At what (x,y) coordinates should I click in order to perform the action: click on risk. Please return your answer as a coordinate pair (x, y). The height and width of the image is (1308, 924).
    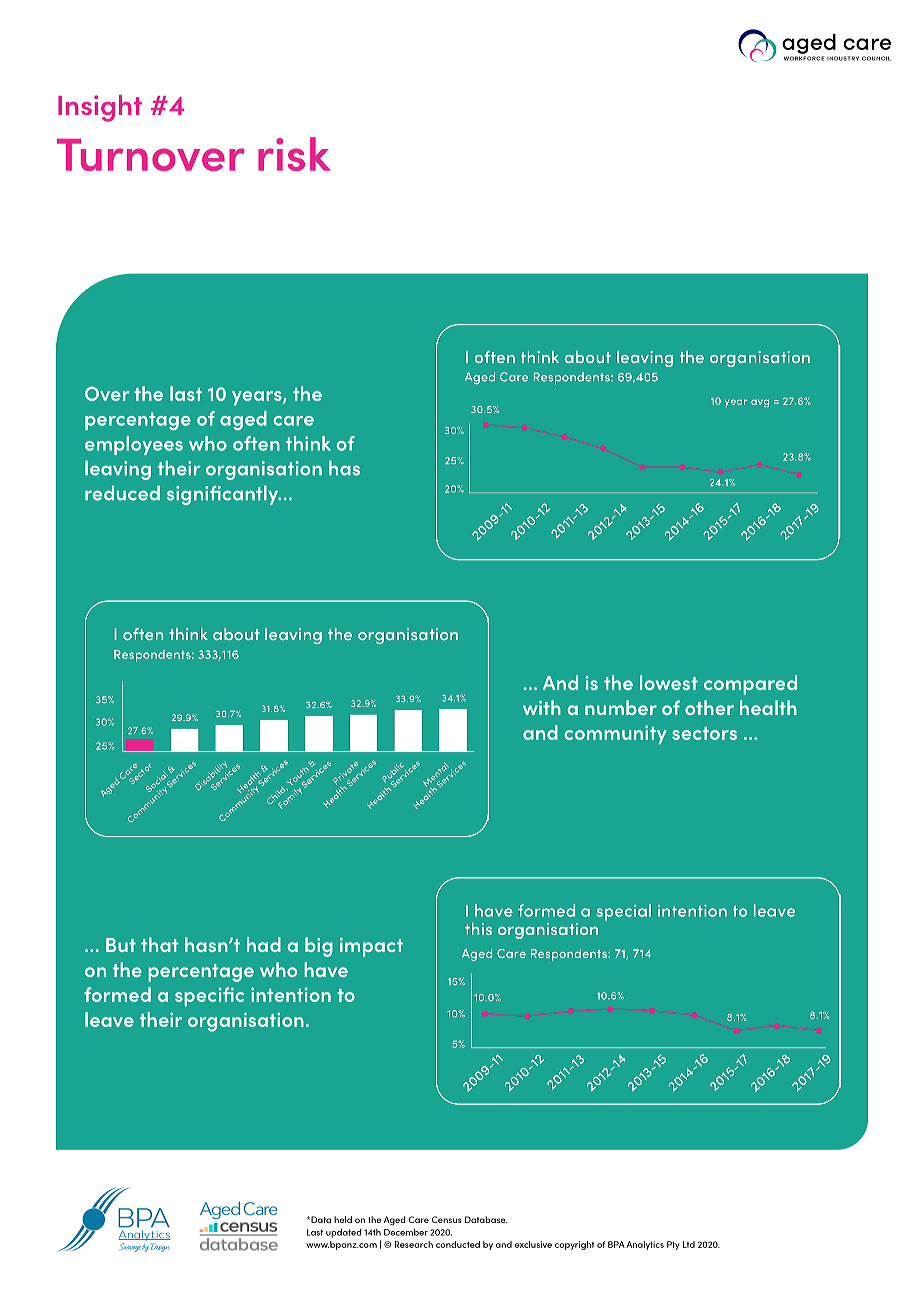
    Looking at the image, I should click on (294, 154).
